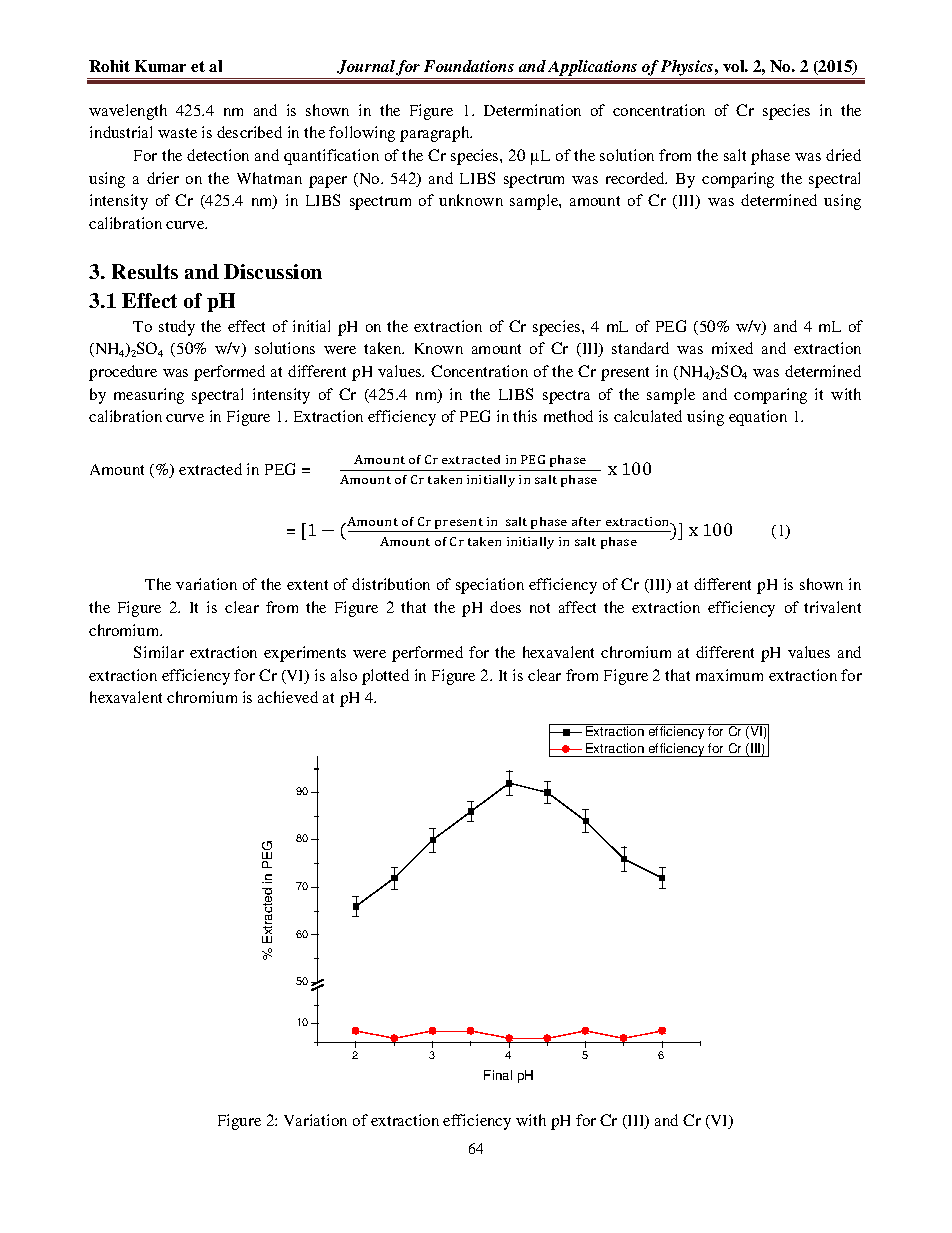  What do you see at coordinates (177, 133) in the screenshot?
I see `waste` at bounding box center [177, 133].
